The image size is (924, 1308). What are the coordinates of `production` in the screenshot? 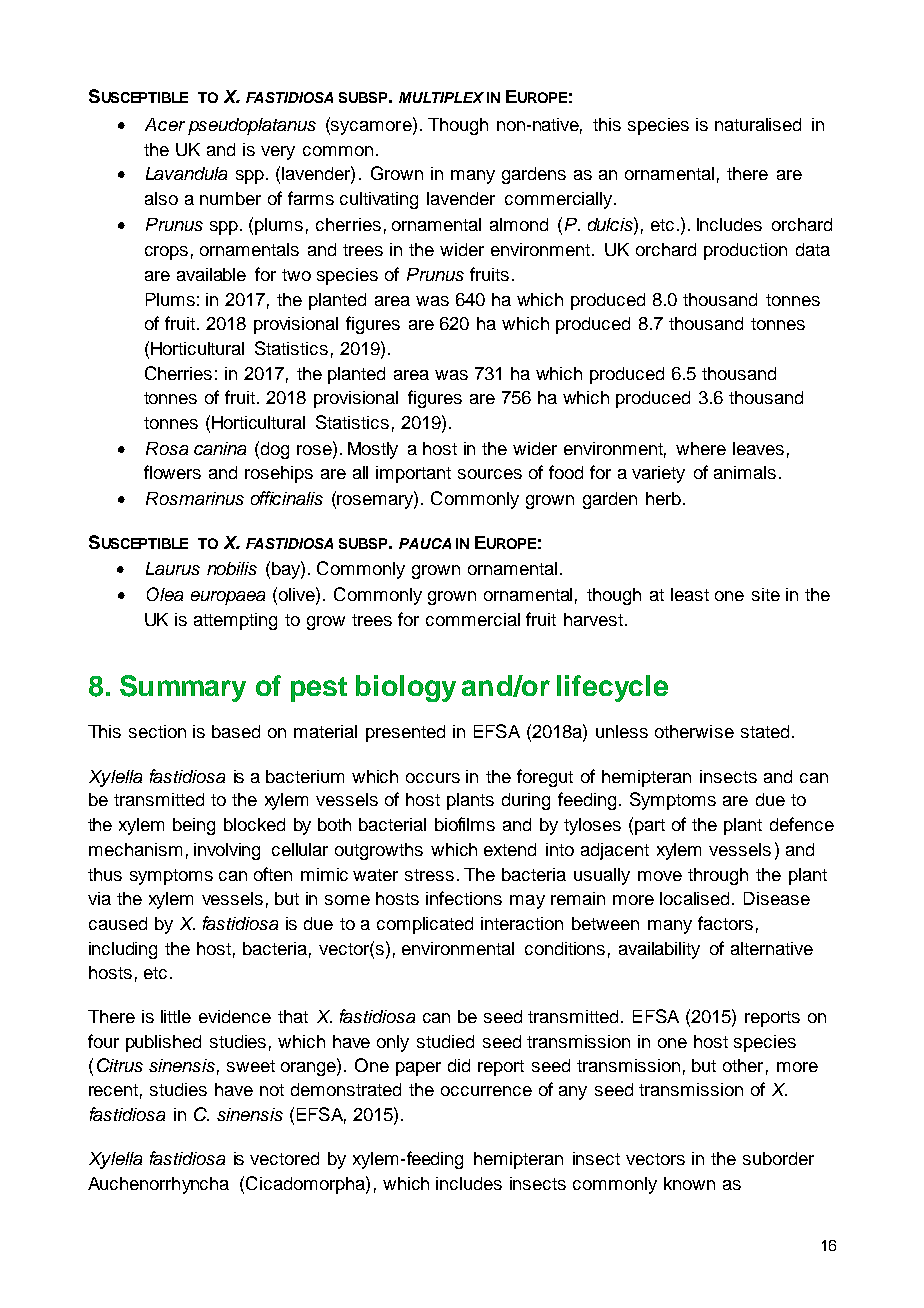 It's located at (745, 251).
